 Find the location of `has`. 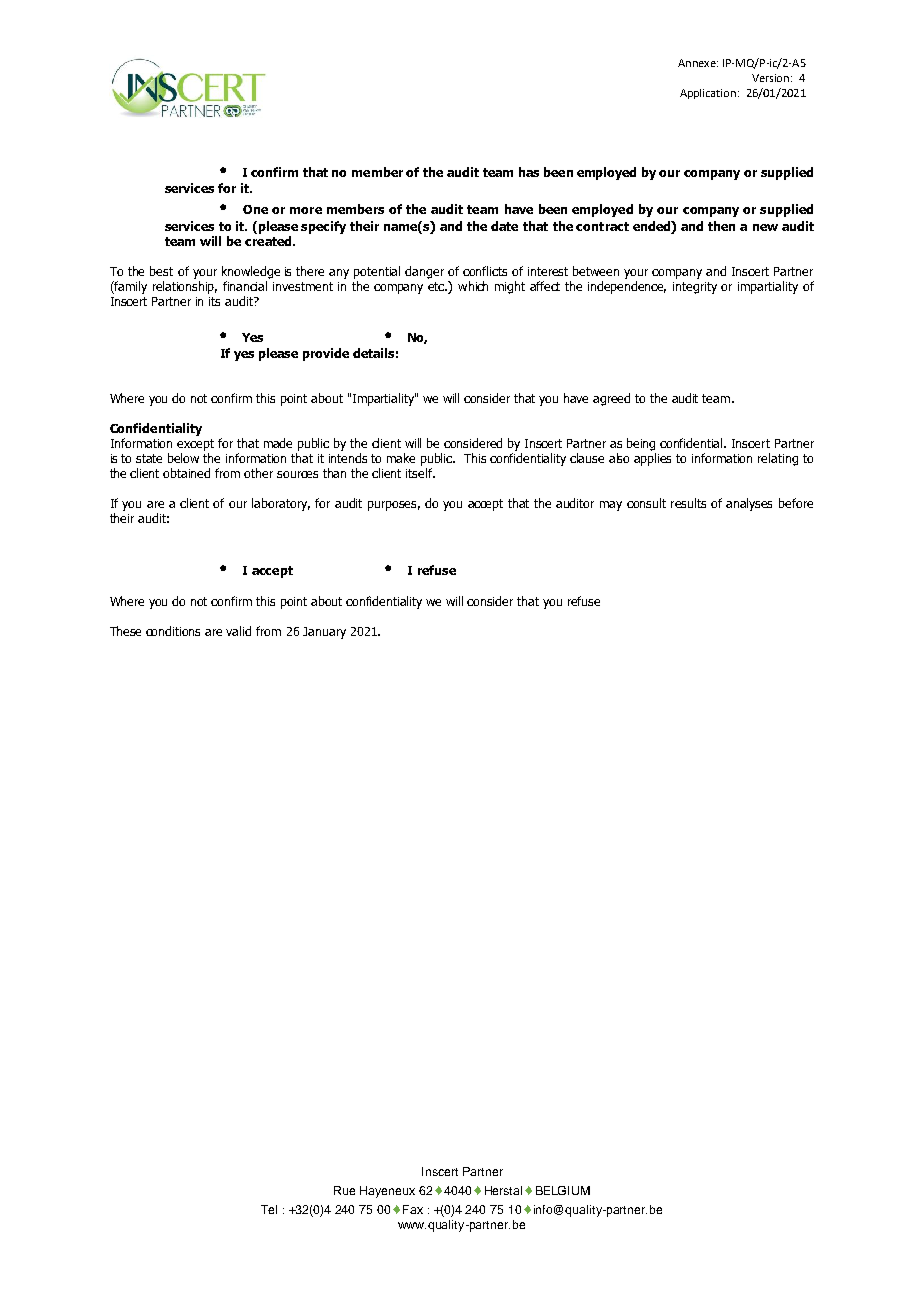

has is located at coordinates (529, 172).
